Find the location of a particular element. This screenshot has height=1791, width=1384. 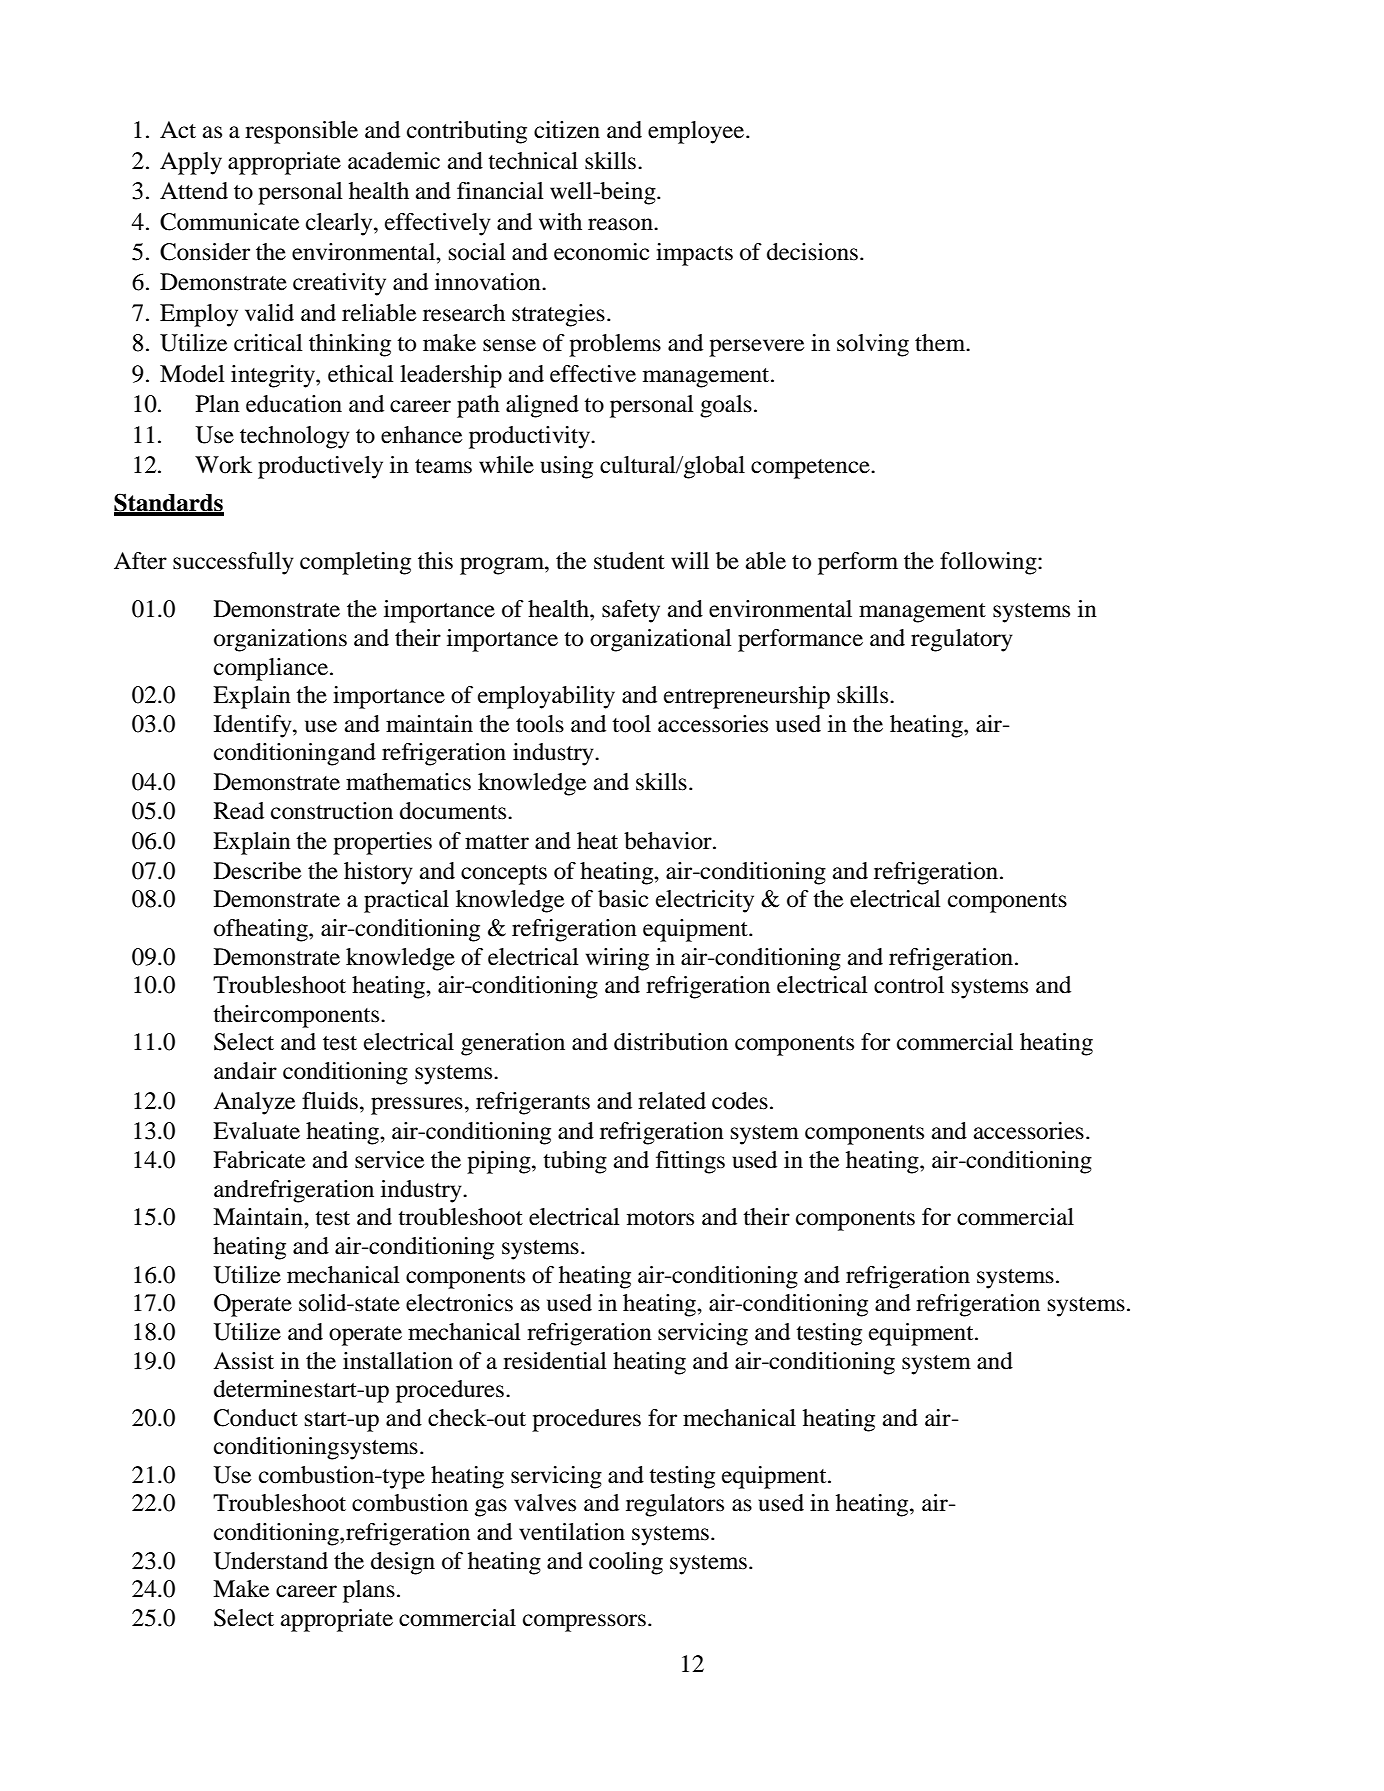

decisions is located at coordinates (812, 252).
